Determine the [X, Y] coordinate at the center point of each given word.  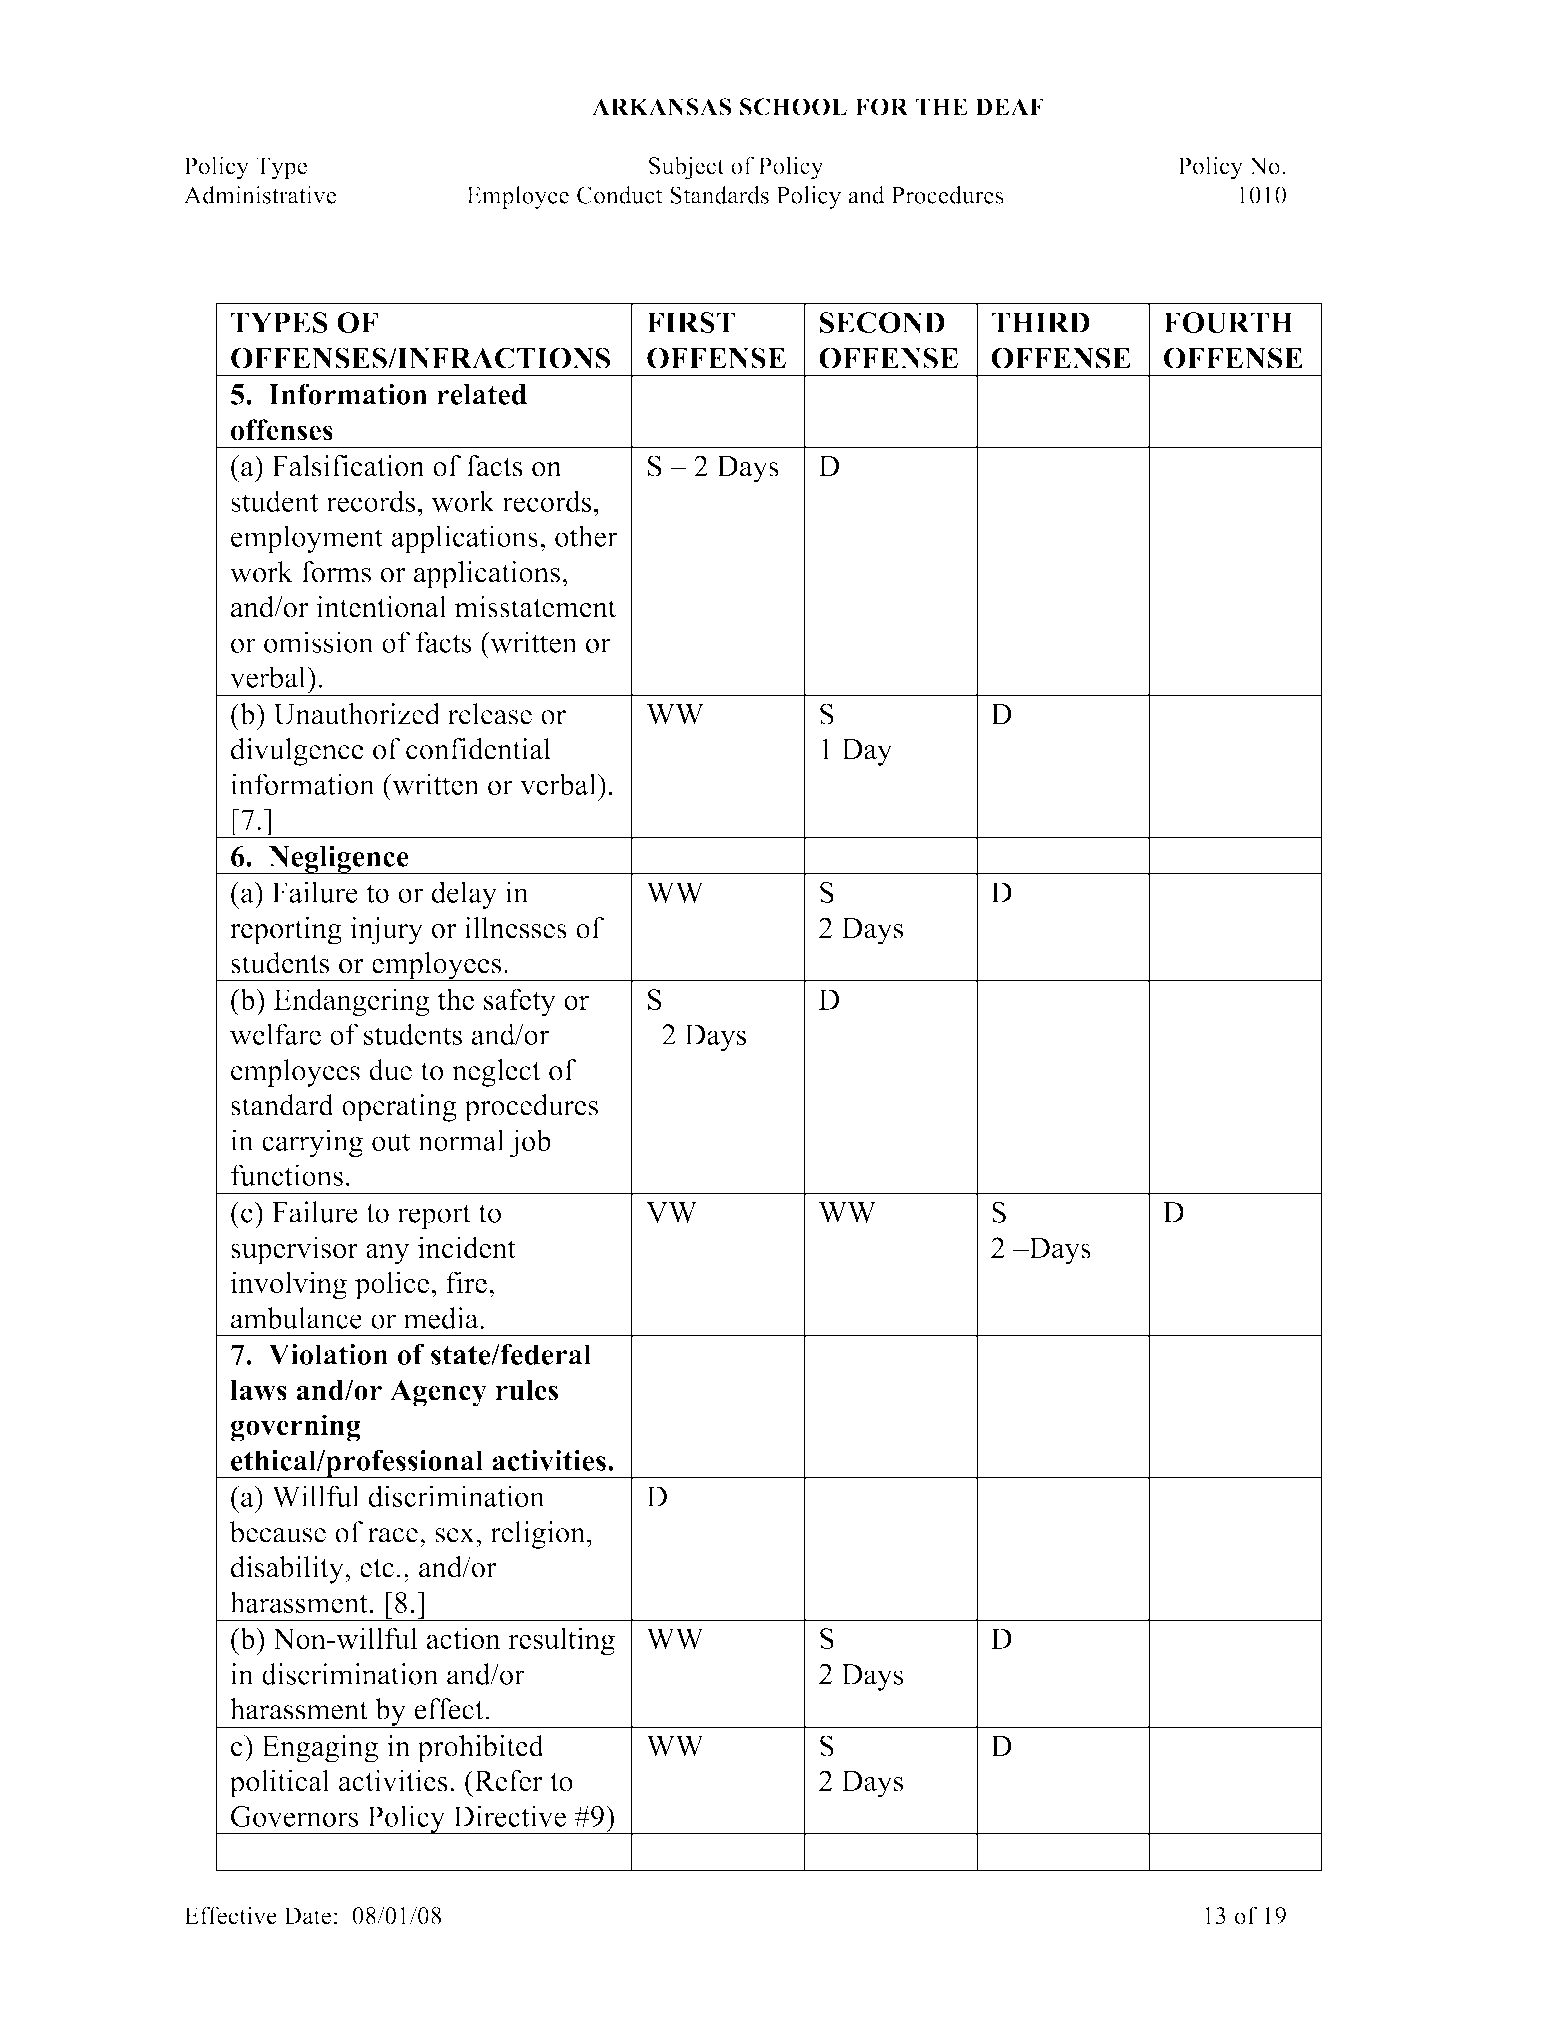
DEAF [1009, 106]
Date [307, 1916]
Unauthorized [356, 714]
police [392, 1285]
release [490, 714]
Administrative [260, 195]
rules [527, 1390]
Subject [687, 168]
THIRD [1040, 322]
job [530, 1143]
